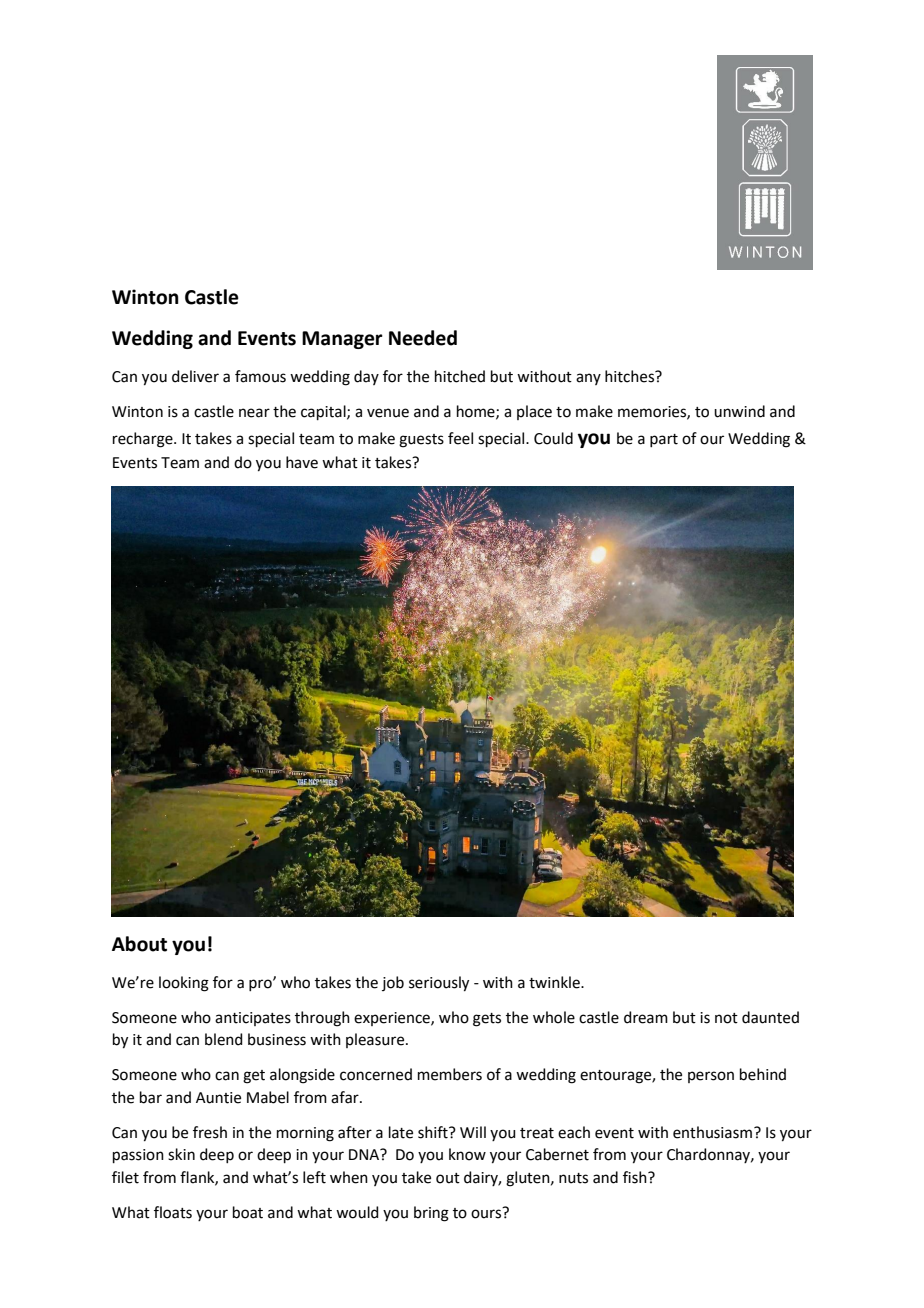  Describe the element at coordinates (139, 944) in the page. I see `About` at that location.
